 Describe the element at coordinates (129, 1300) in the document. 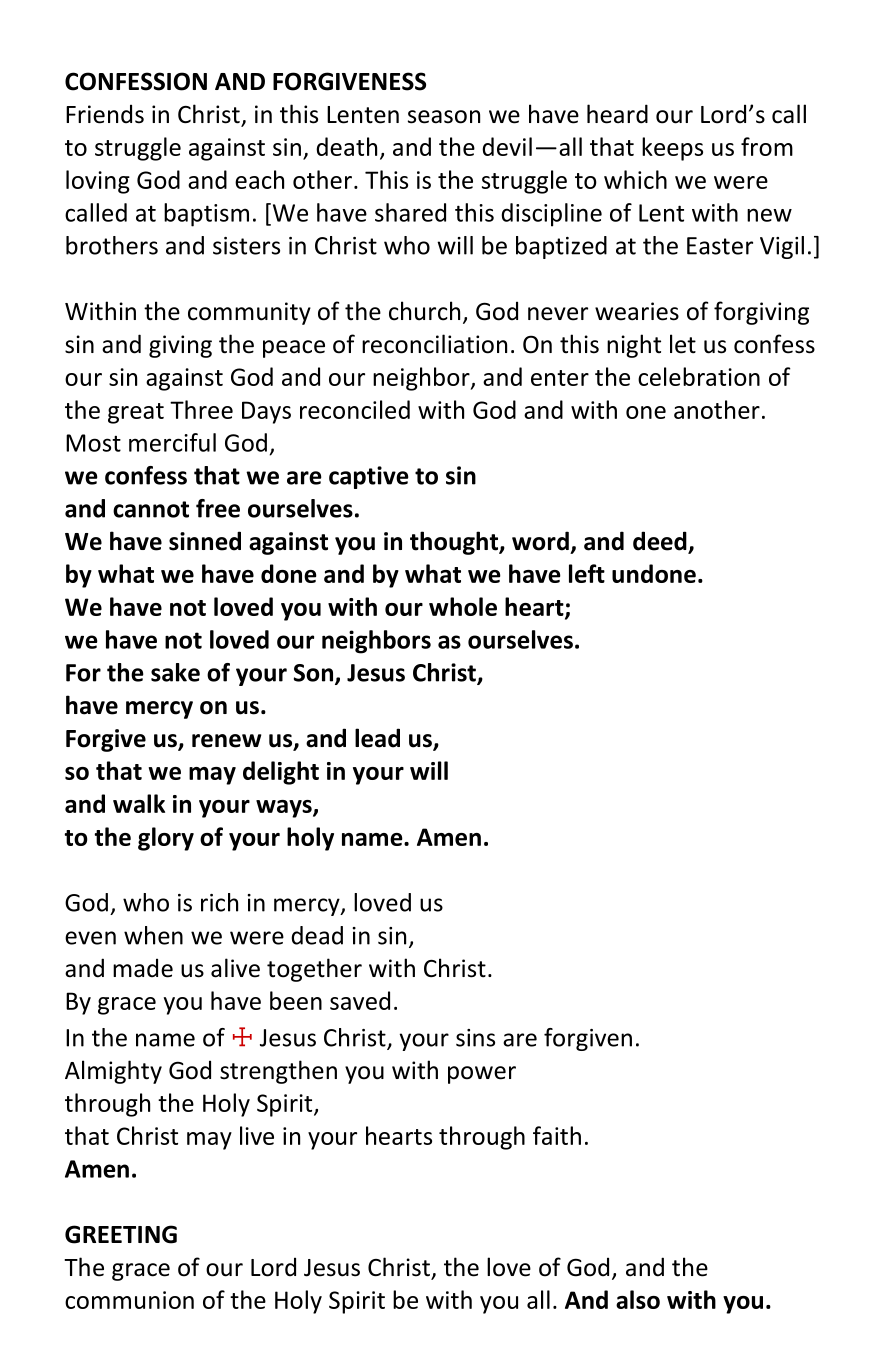

I see `communion` at that location.
